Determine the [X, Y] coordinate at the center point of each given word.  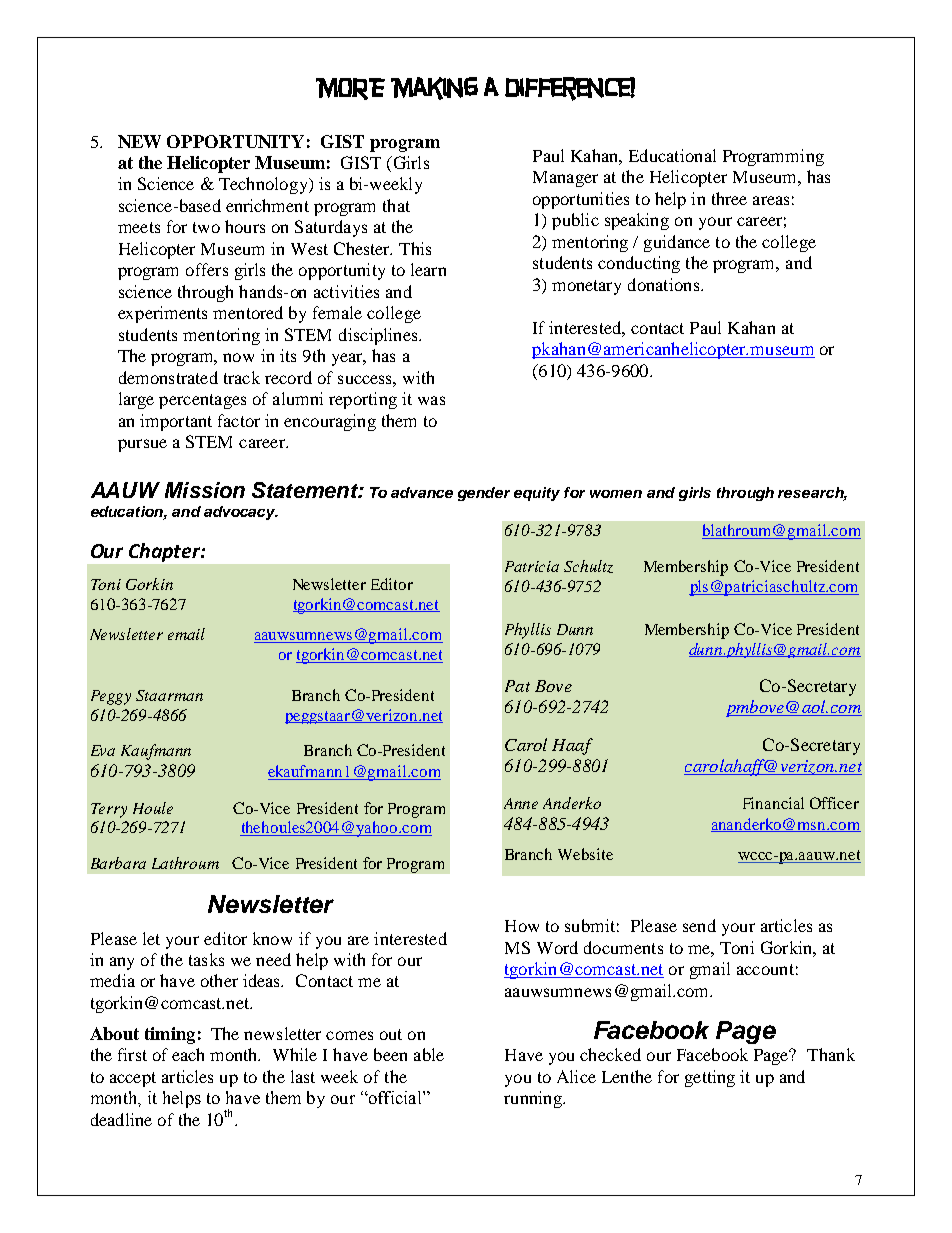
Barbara [118, 863]
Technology [264, 185]
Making [434, 88]
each [188, 1054]
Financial [773, 803]
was [431, 400]
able [429, 1054]
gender [484, 494]
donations [665, 284]
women [616, 494]
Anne [521, 803]
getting [710, 1078]
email [186, 634]
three [729, 198]
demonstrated [168, 377]
